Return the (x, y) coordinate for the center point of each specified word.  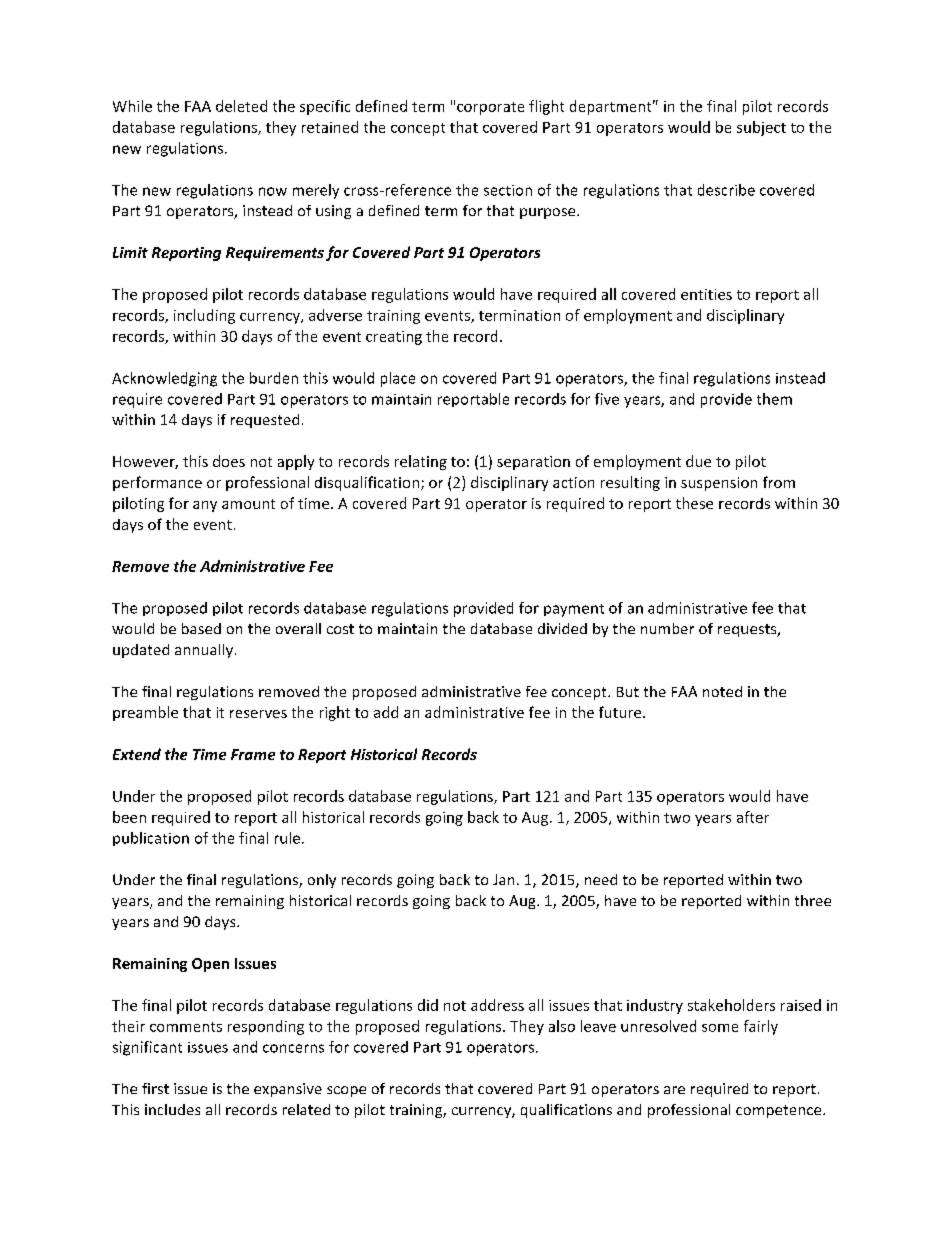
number (667, 628)
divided (562, 628)
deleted (241, 106)
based (201, 628)
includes (172, 1109)
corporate (490, 108)
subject (761, 128)
